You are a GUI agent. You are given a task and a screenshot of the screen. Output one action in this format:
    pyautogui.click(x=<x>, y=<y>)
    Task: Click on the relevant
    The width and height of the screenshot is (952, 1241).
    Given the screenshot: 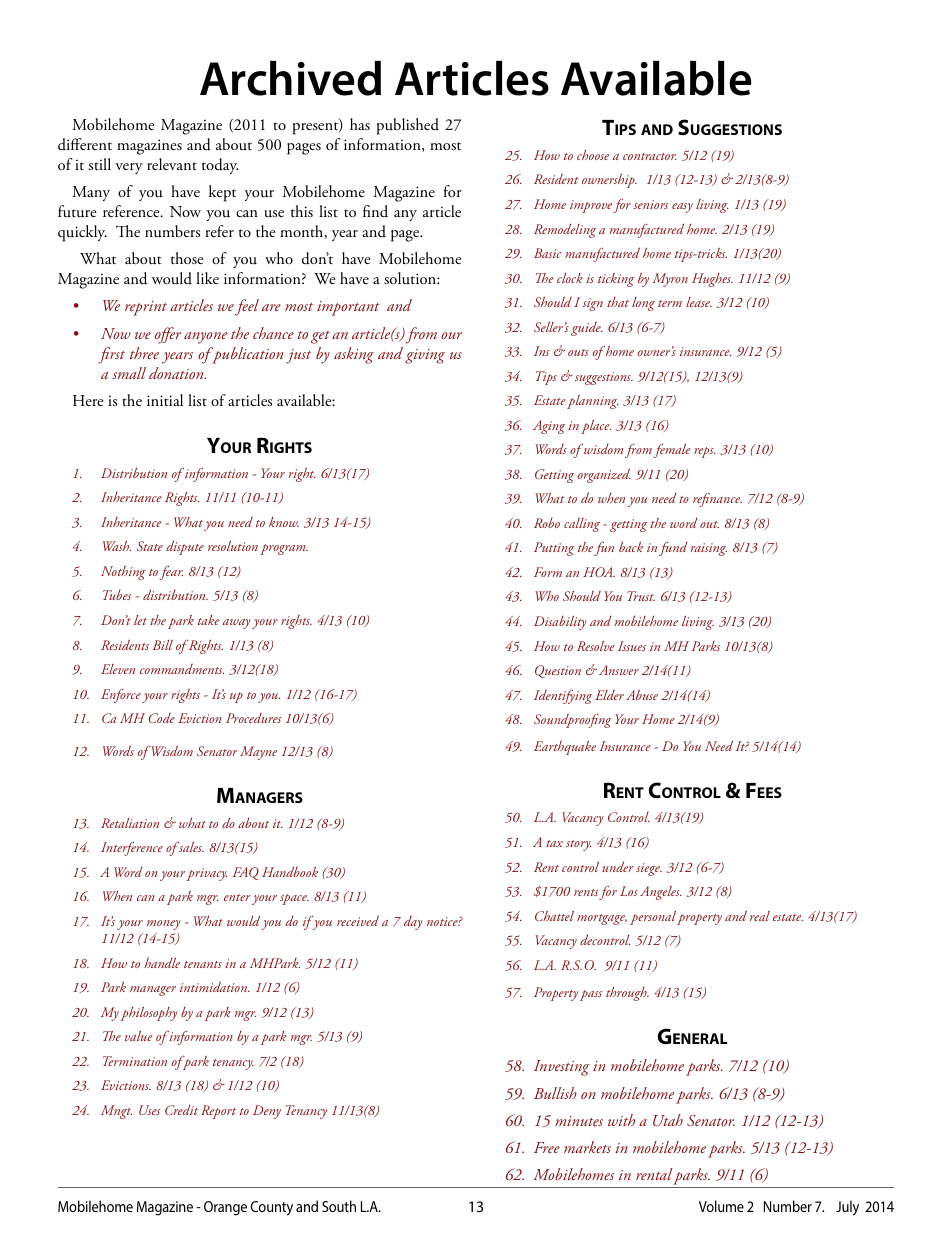 What is the action you would take?
    pyautogui.click(x=172, y=164)
